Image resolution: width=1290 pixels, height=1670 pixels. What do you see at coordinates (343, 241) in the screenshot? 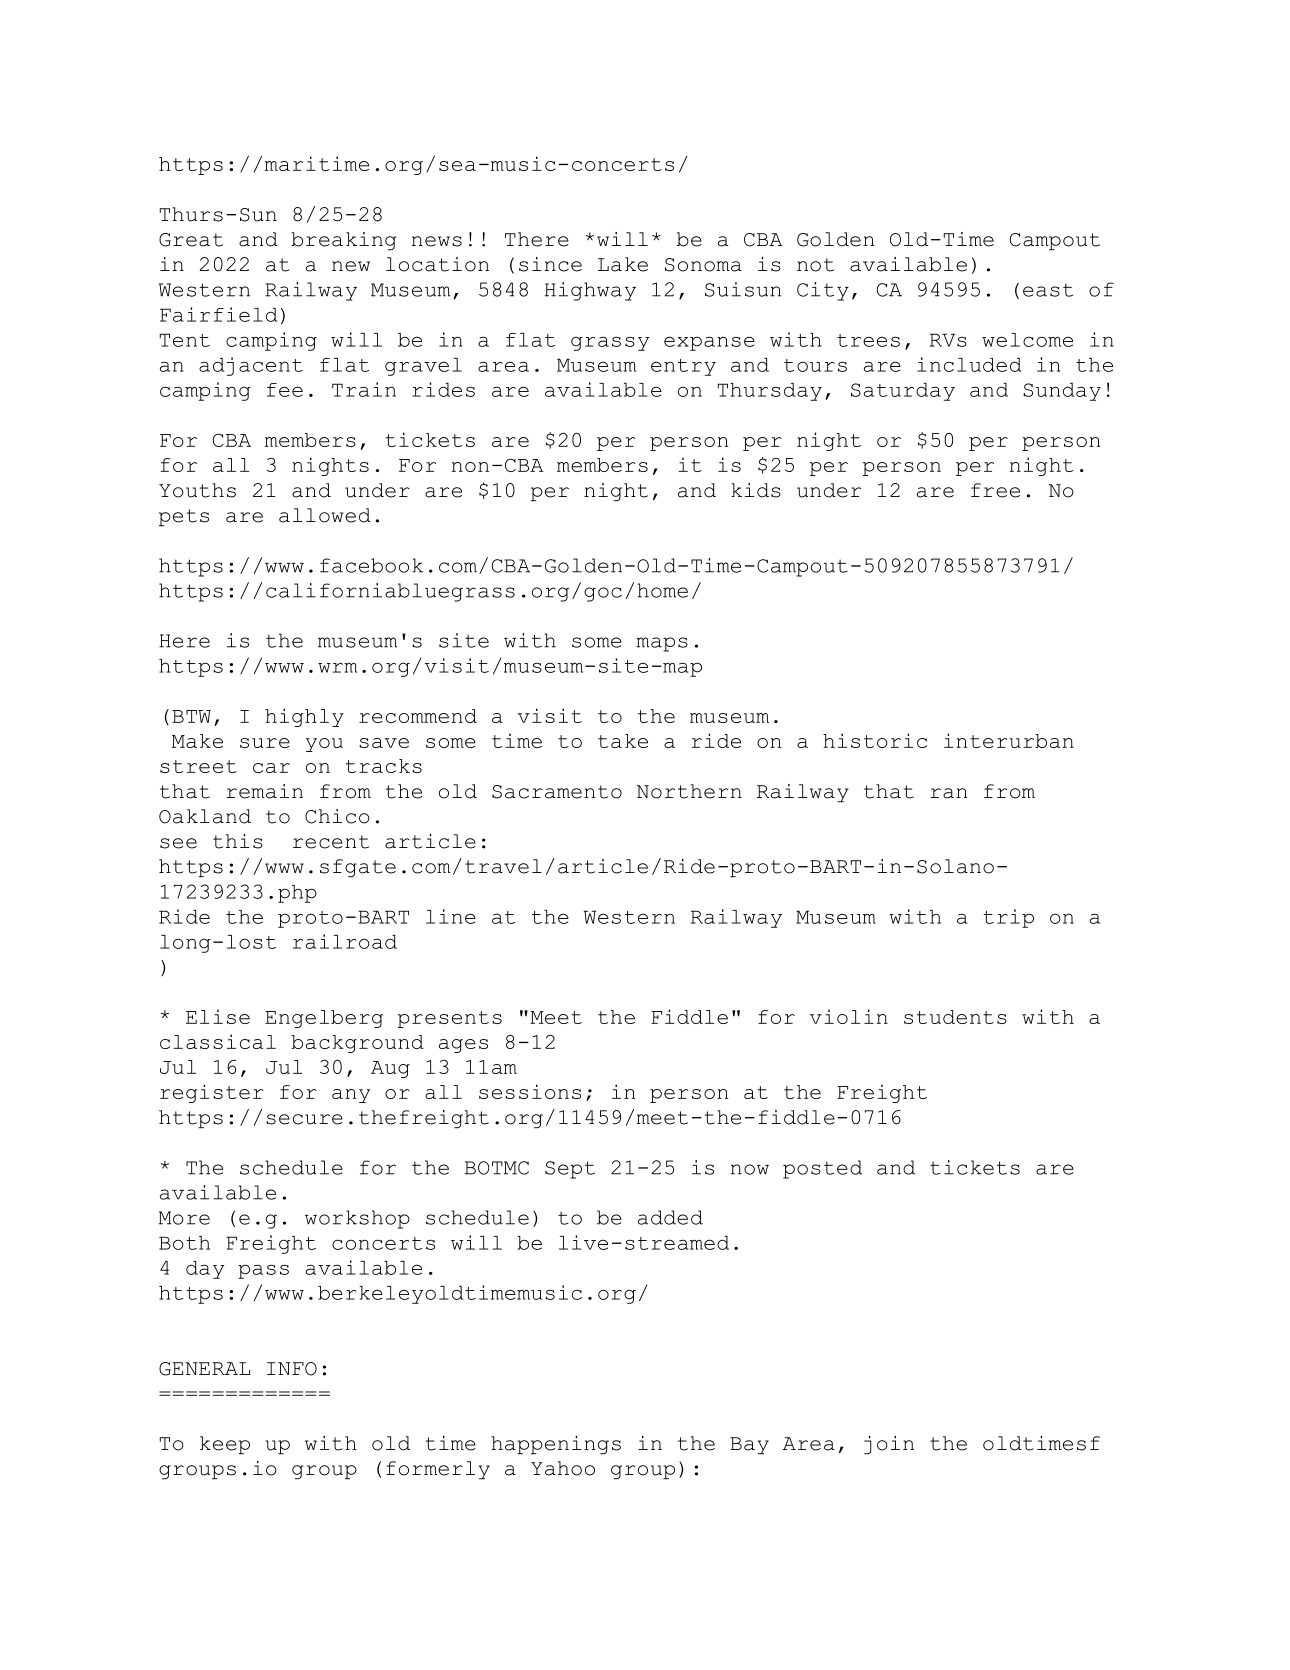
I see `breaking` at bounding box center [343, 241].
